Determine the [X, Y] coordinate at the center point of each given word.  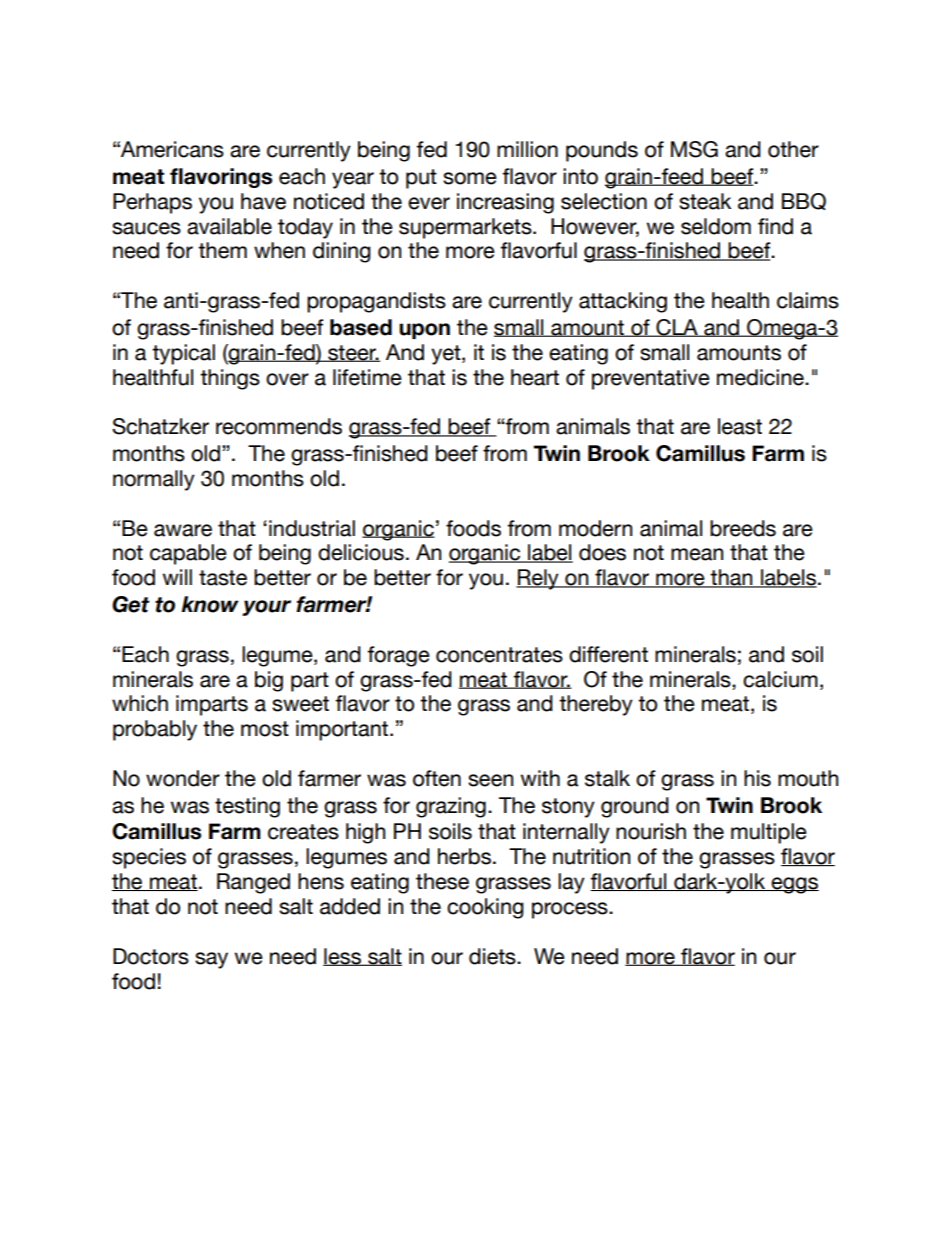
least [740, 426]
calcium [780, 679]
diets [493, 956]
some [470, 178]
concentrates [499, 655]
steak [705, 201]
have [263, 201]
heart [535, 377]
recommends [279, 426]
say [211, 960]
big [269, 681]
